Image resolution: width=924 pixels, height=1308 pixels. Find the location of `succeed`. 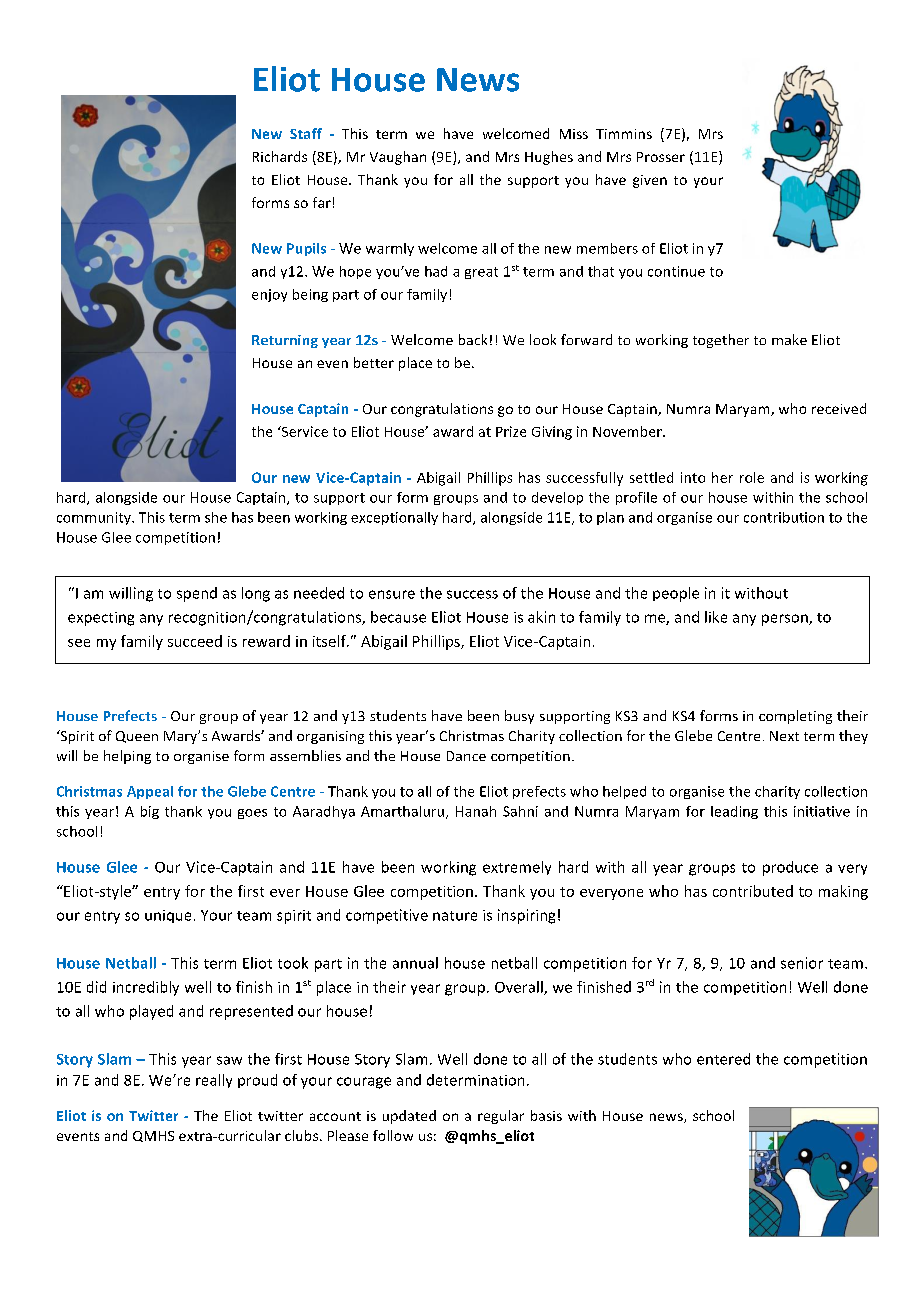

succeed is located at coordinates (195, 641).
